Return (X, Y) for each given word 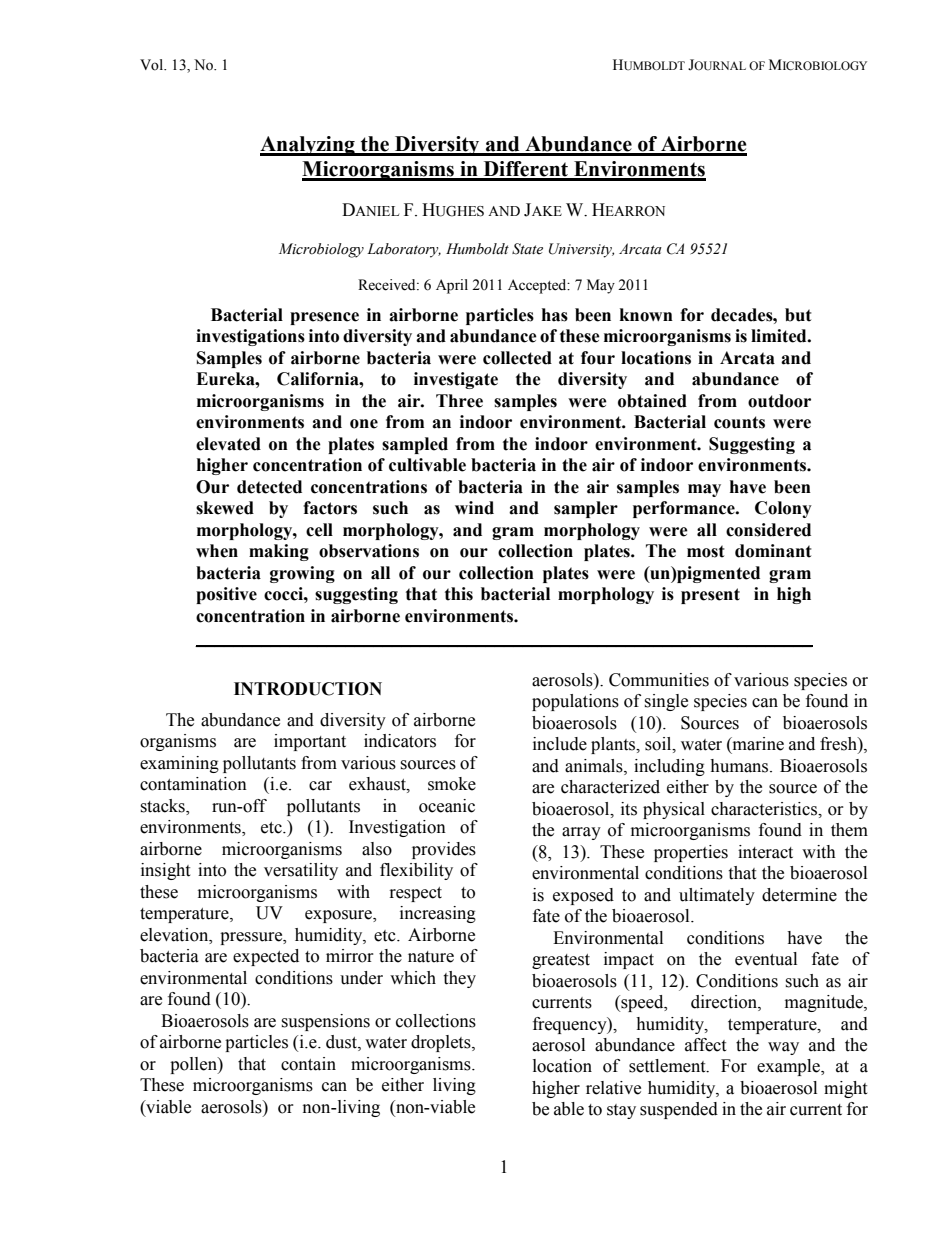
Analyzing (308, 146)
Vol (153, 65)
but (798, 315)
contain (308, 1064)
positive (226, 595)
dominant (773, 551)
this (459, 594)
